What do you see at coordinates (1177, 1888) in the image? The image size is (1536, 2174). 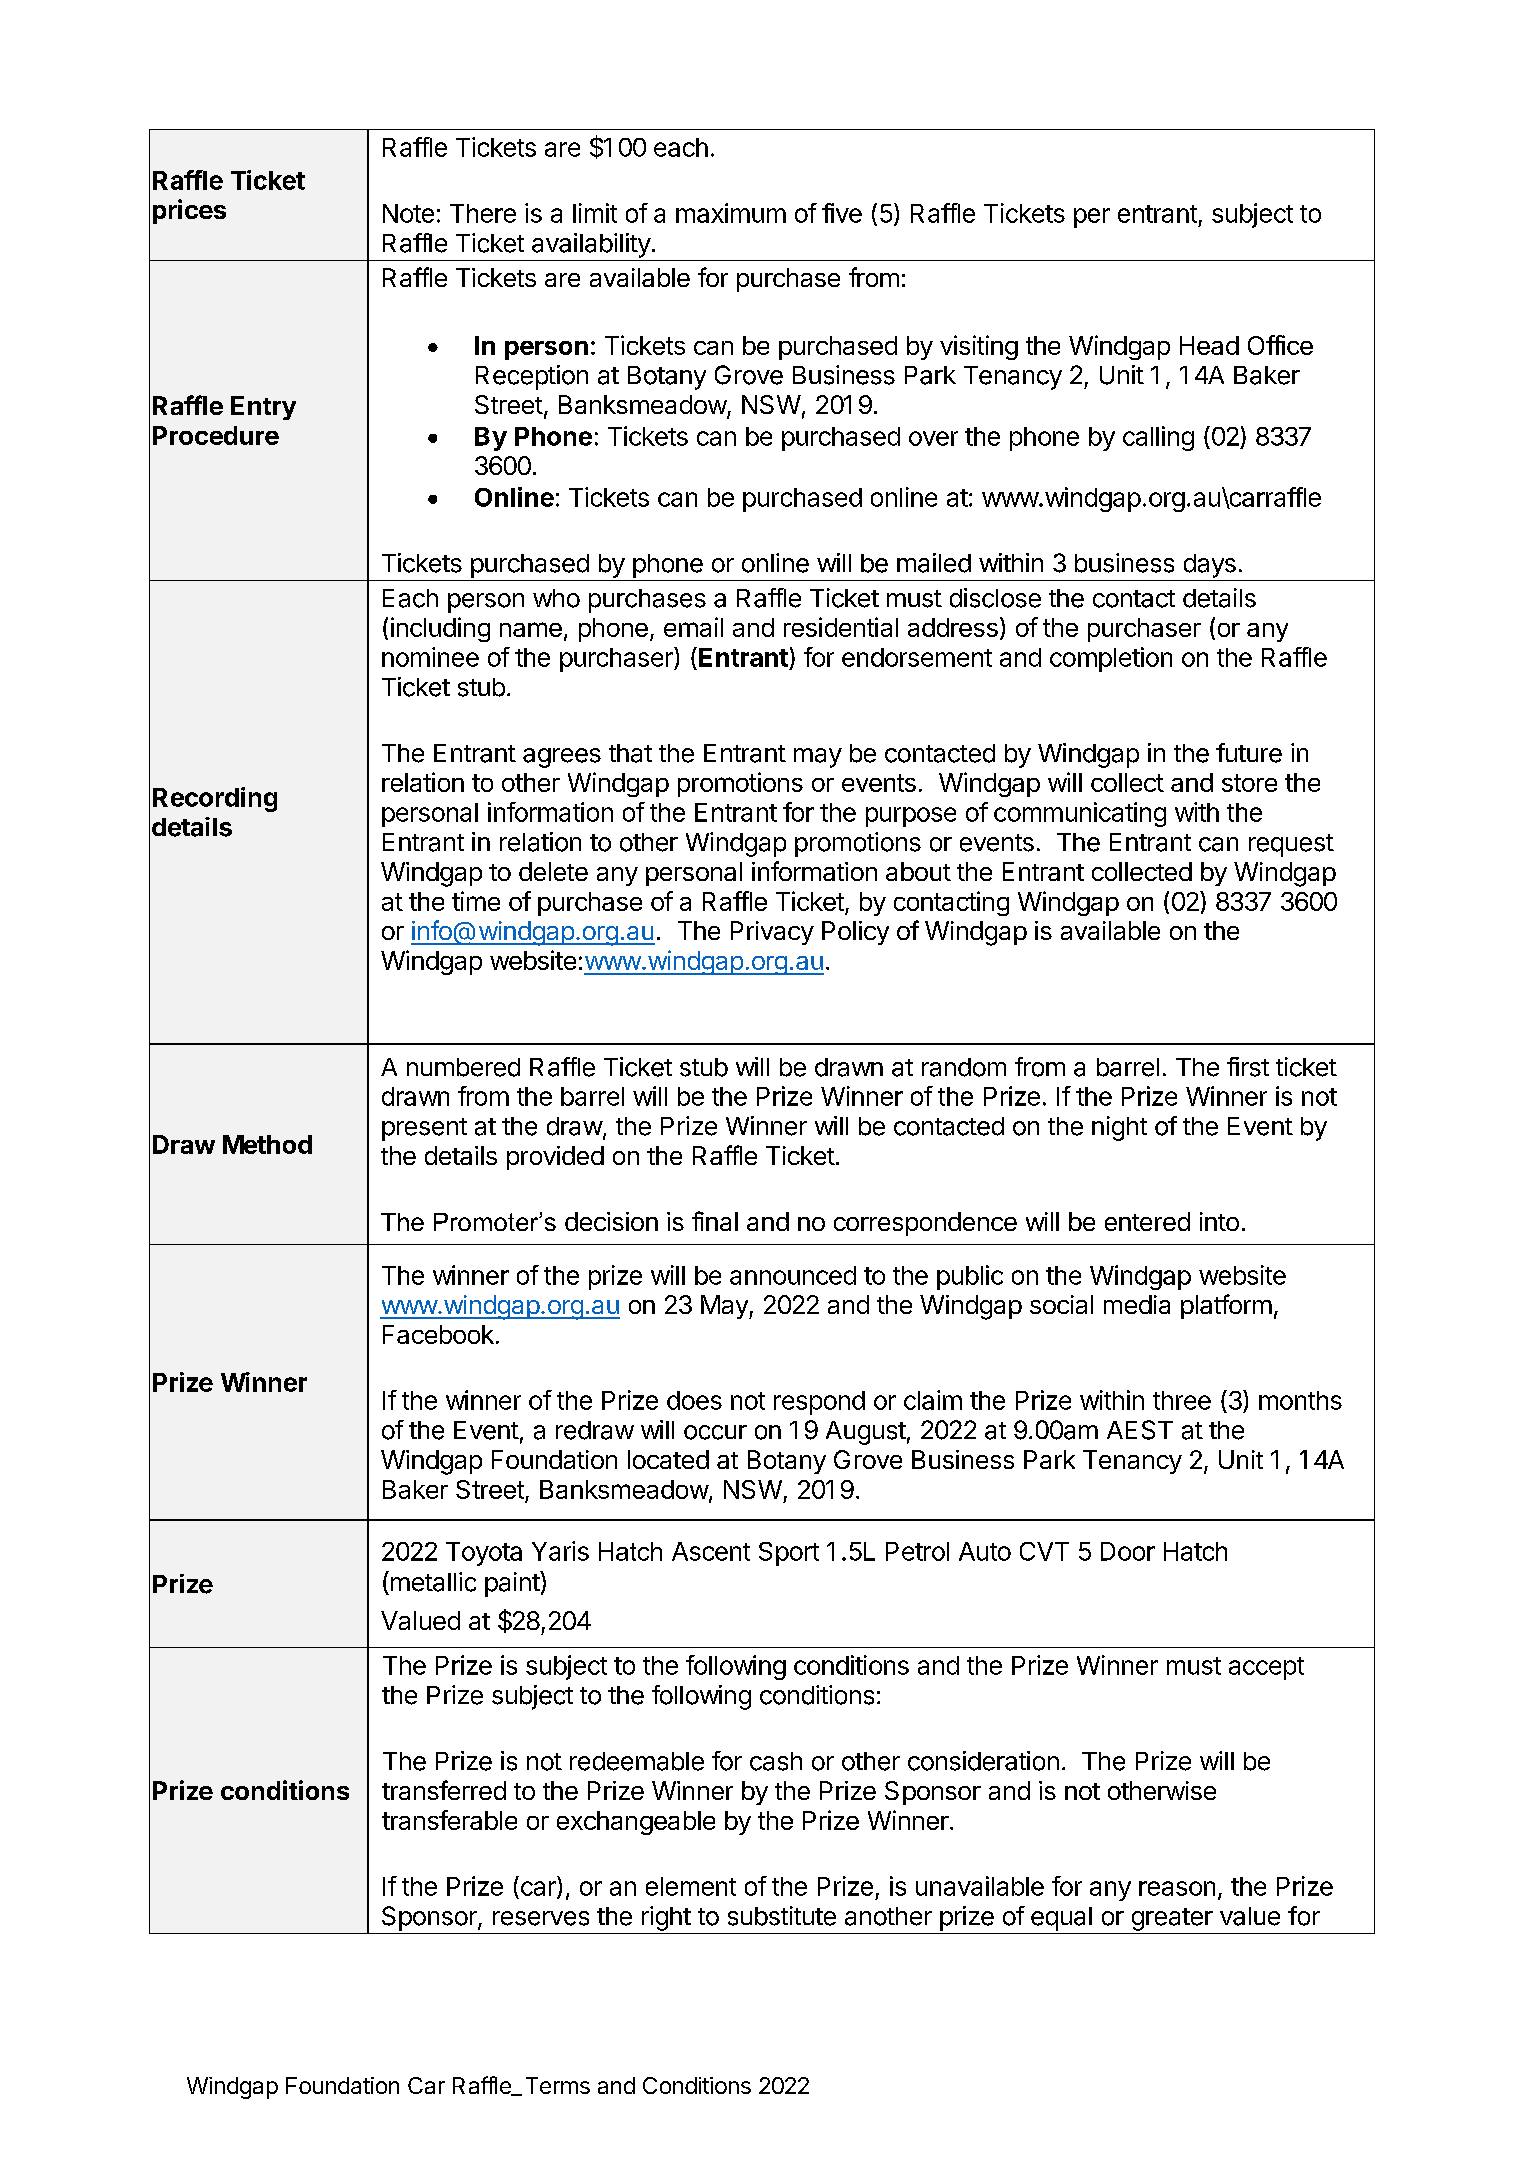 I see `reason` at bounding box center [1177, 1888].
